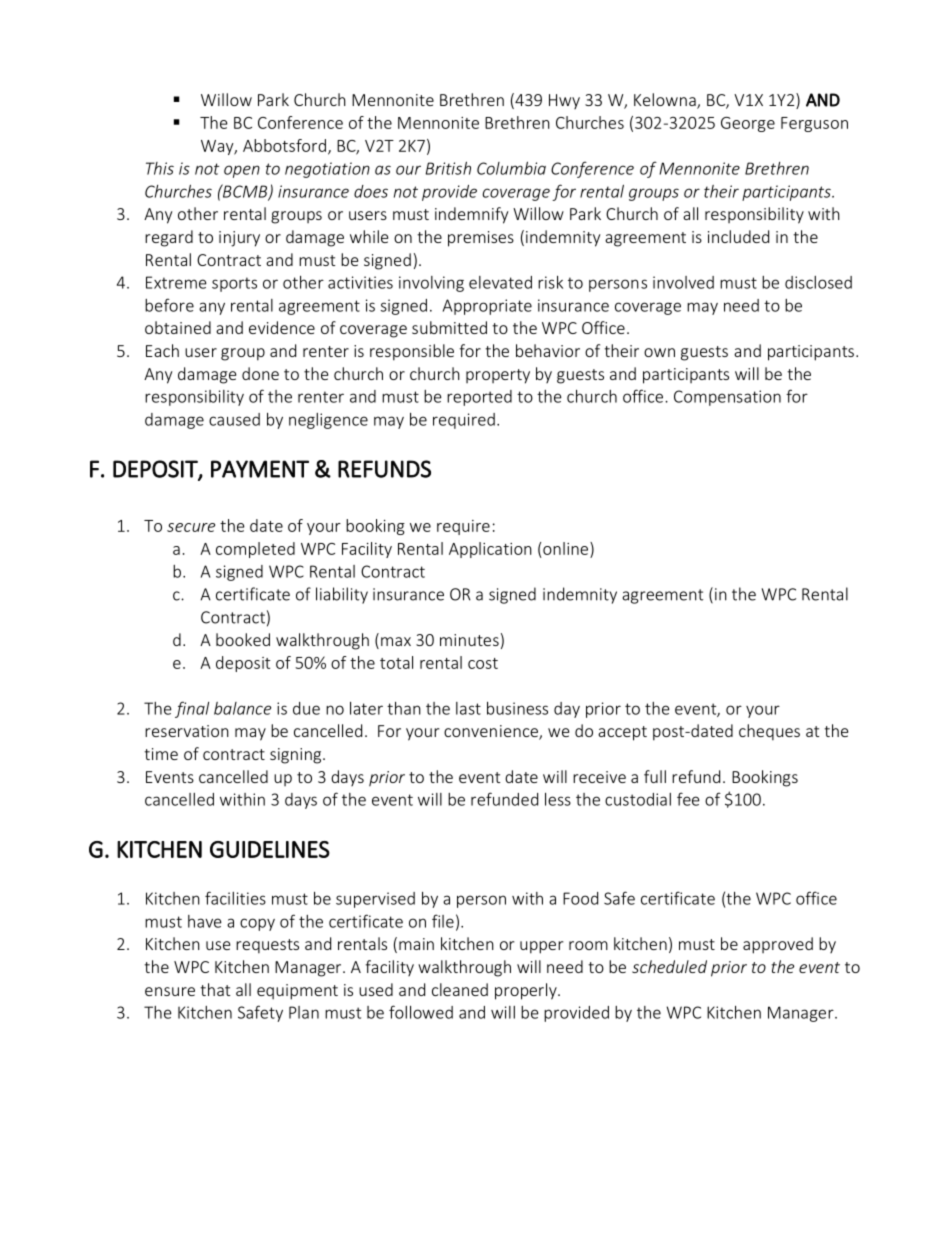 The image size is (952, 1233). What do you see at coordinates (242, 171) in the image?
I see `open` at bounding box center [242, 171].
